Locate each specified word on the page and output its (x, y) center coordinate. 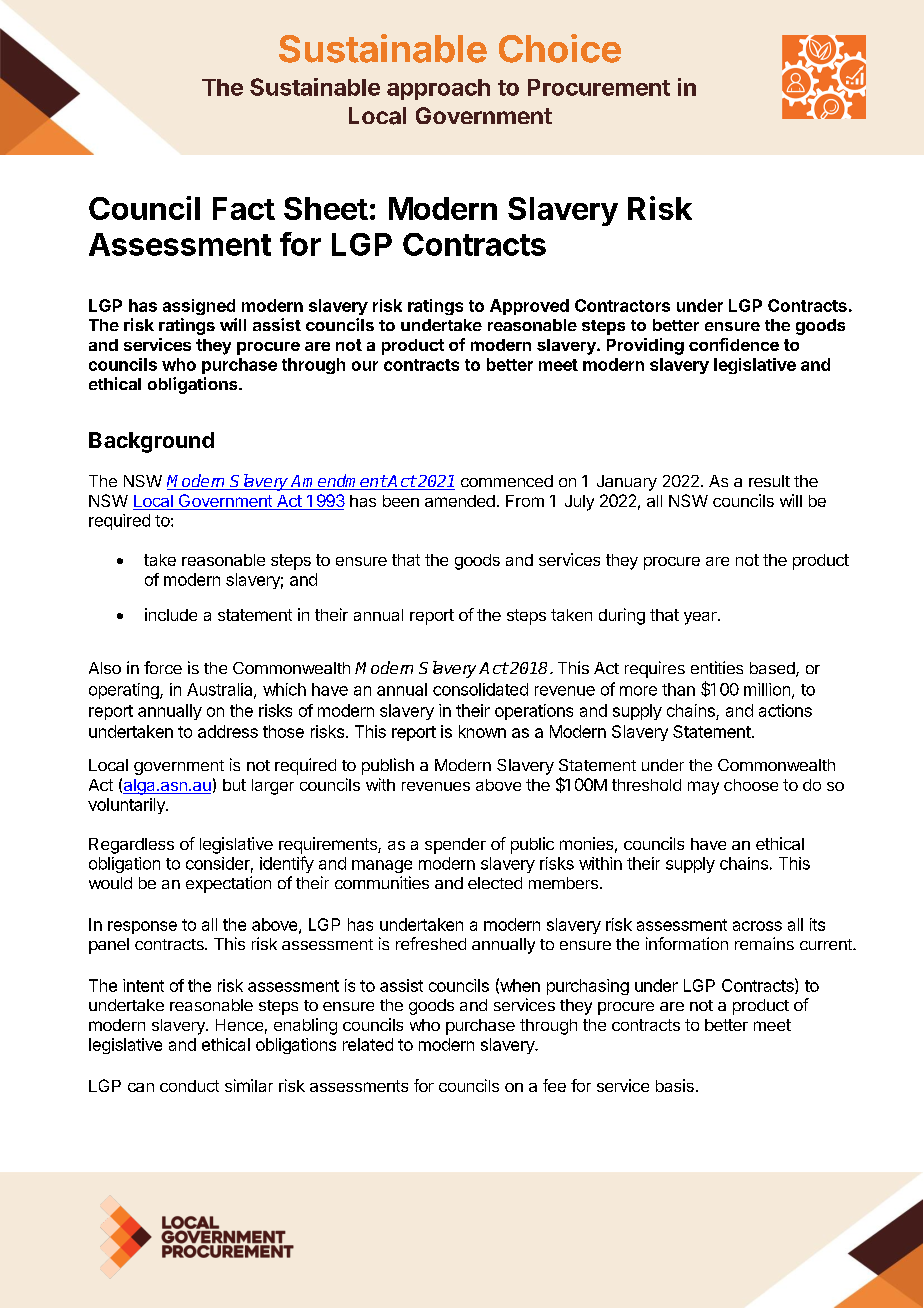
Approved (529, 307)
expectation (228, 884)
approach (438, 89)
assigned (199, 307)
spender (455, 846)
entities (717, 667)
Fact (244, 208)
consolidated (480, 689)
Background (151, 442)
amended (460, 501)
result (769, 481)
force (163, 667)
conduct (189, 1086)
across (757, 926)
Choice (560, 48)
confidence (734, 344)
